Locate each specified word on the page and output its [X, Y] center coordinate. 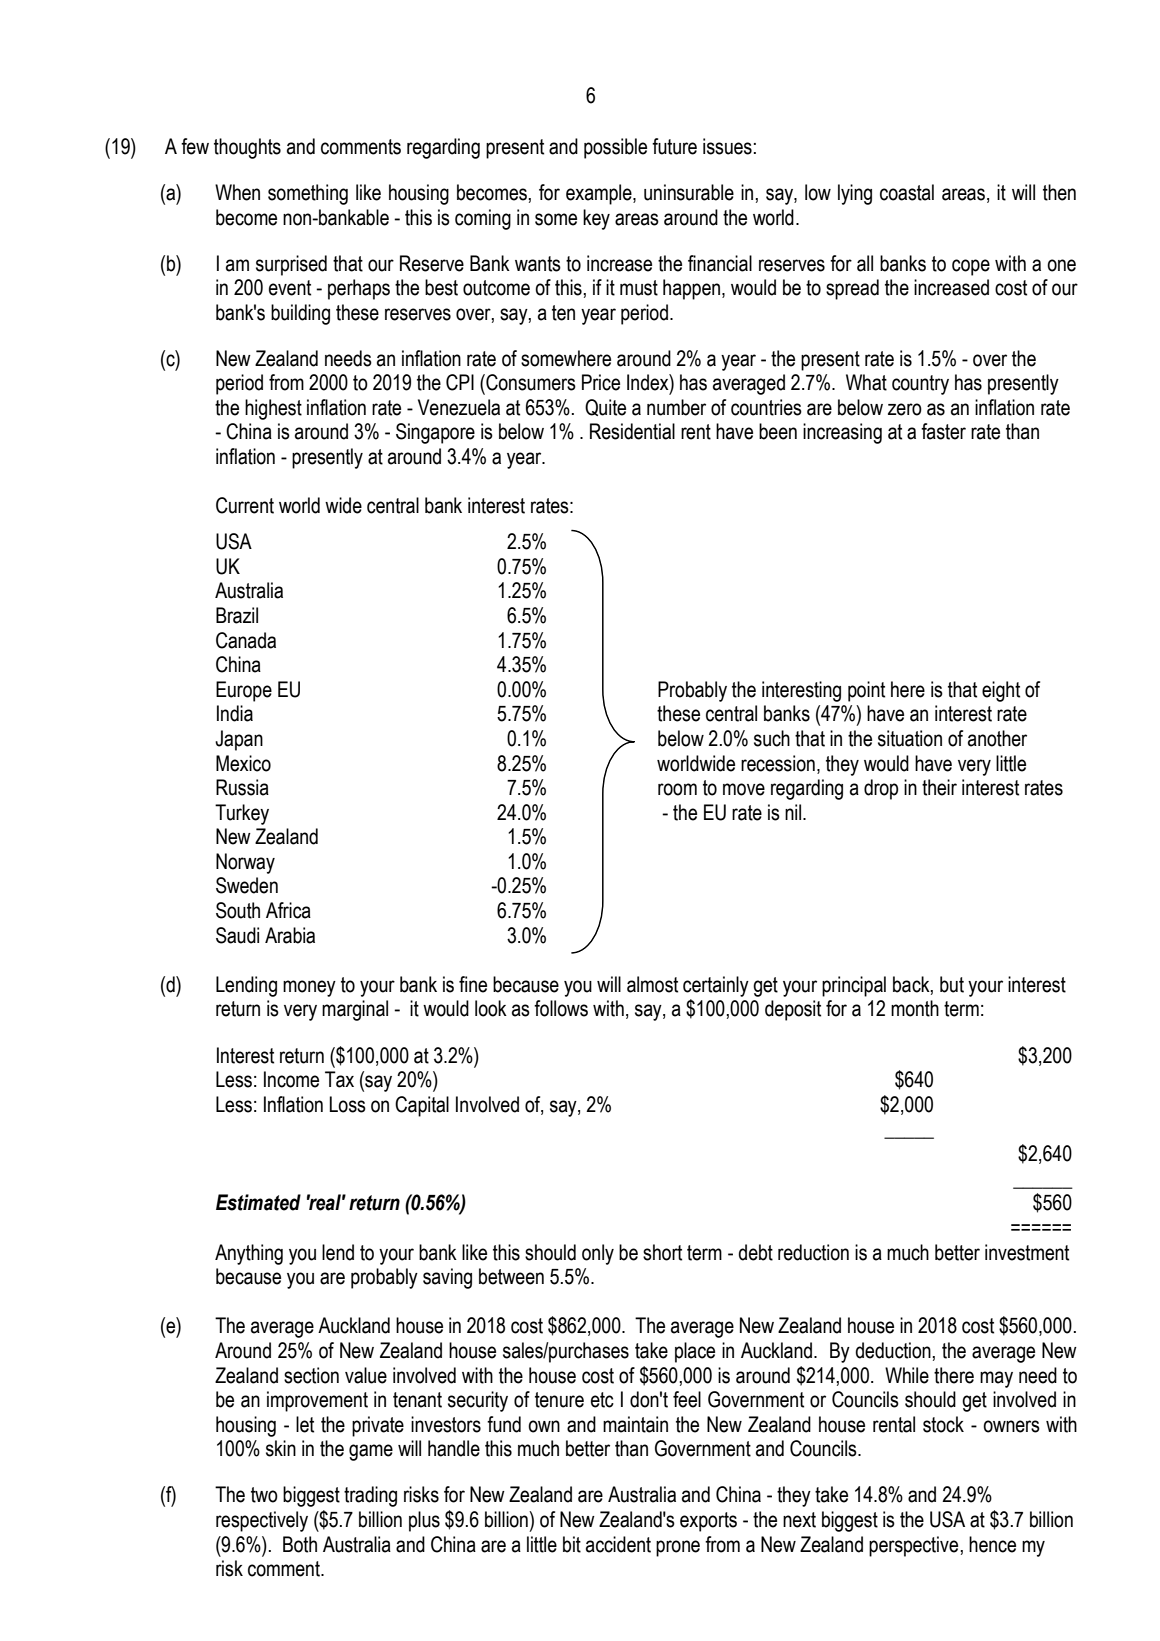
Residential [632, 431]
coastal [907, 192]
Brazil [237, 615]
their [939, 787]
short [662, 1252]
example [600, 194]
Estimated [258, 1202]
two [264, 1495]
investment [1027, 1252]
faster [943, 431]
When [237, 192]
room [677, 789]
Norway [245, 863]
